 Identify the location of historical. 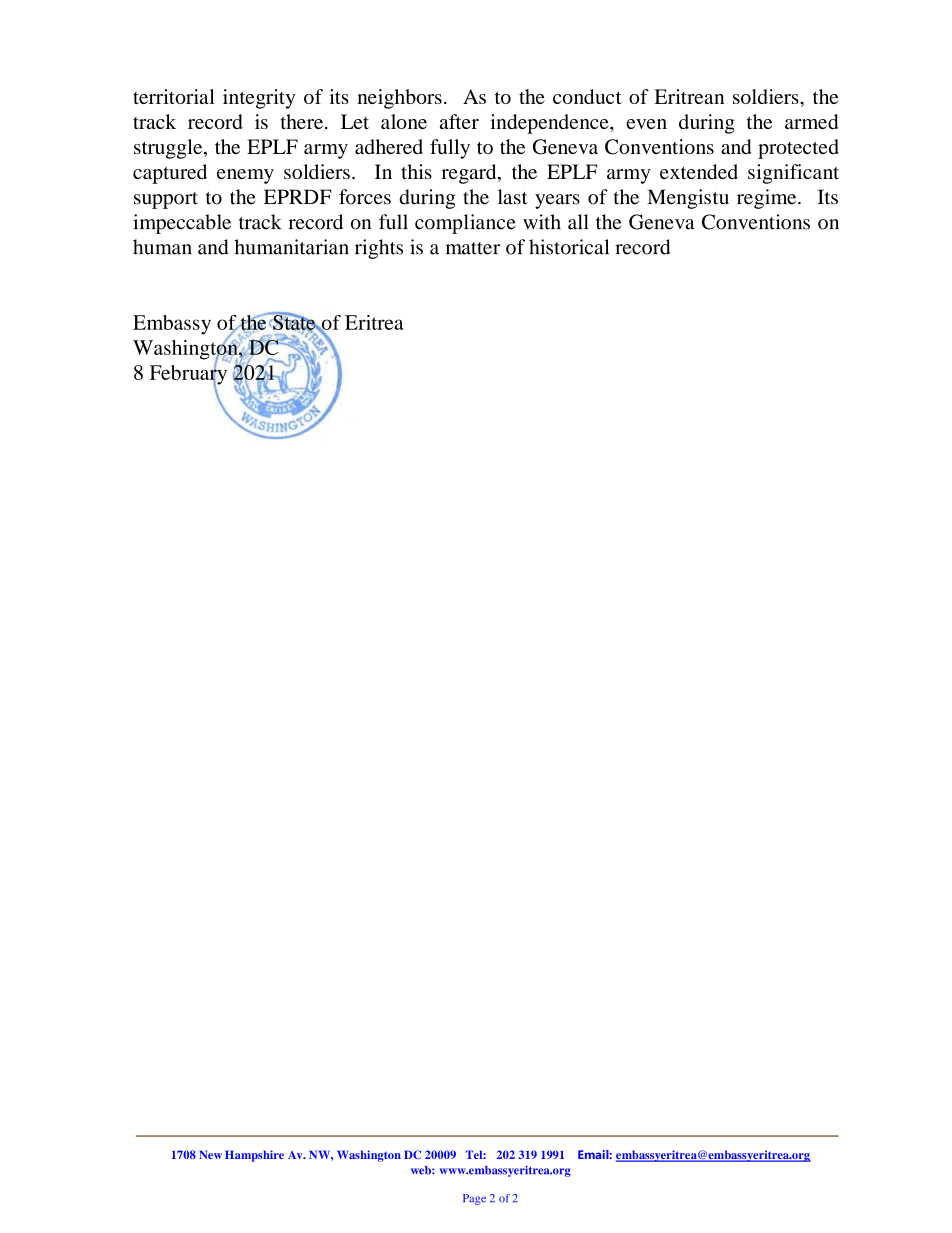
(569, 247).
